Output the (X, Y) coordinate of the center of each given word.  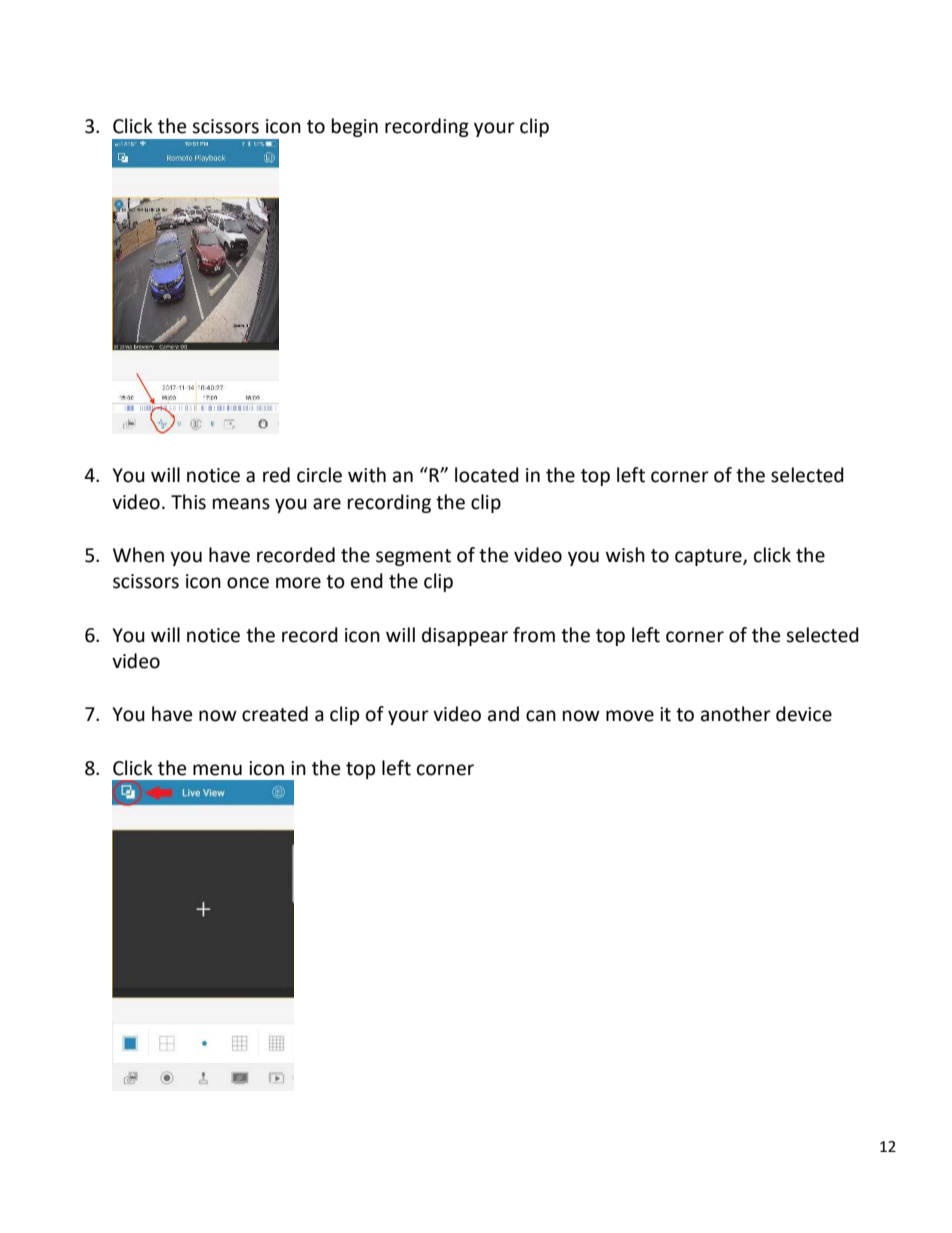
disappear (465, 636)
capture (709, 557)
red (276, 475)
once (248, 583)
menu (217, 770)
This (188, 502)
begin (355, 127)
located (487, 475)
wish (625, 555)
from (534, 635)
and (503, 714)
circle (319, 475)
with (367, 475)
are (327, 504)
